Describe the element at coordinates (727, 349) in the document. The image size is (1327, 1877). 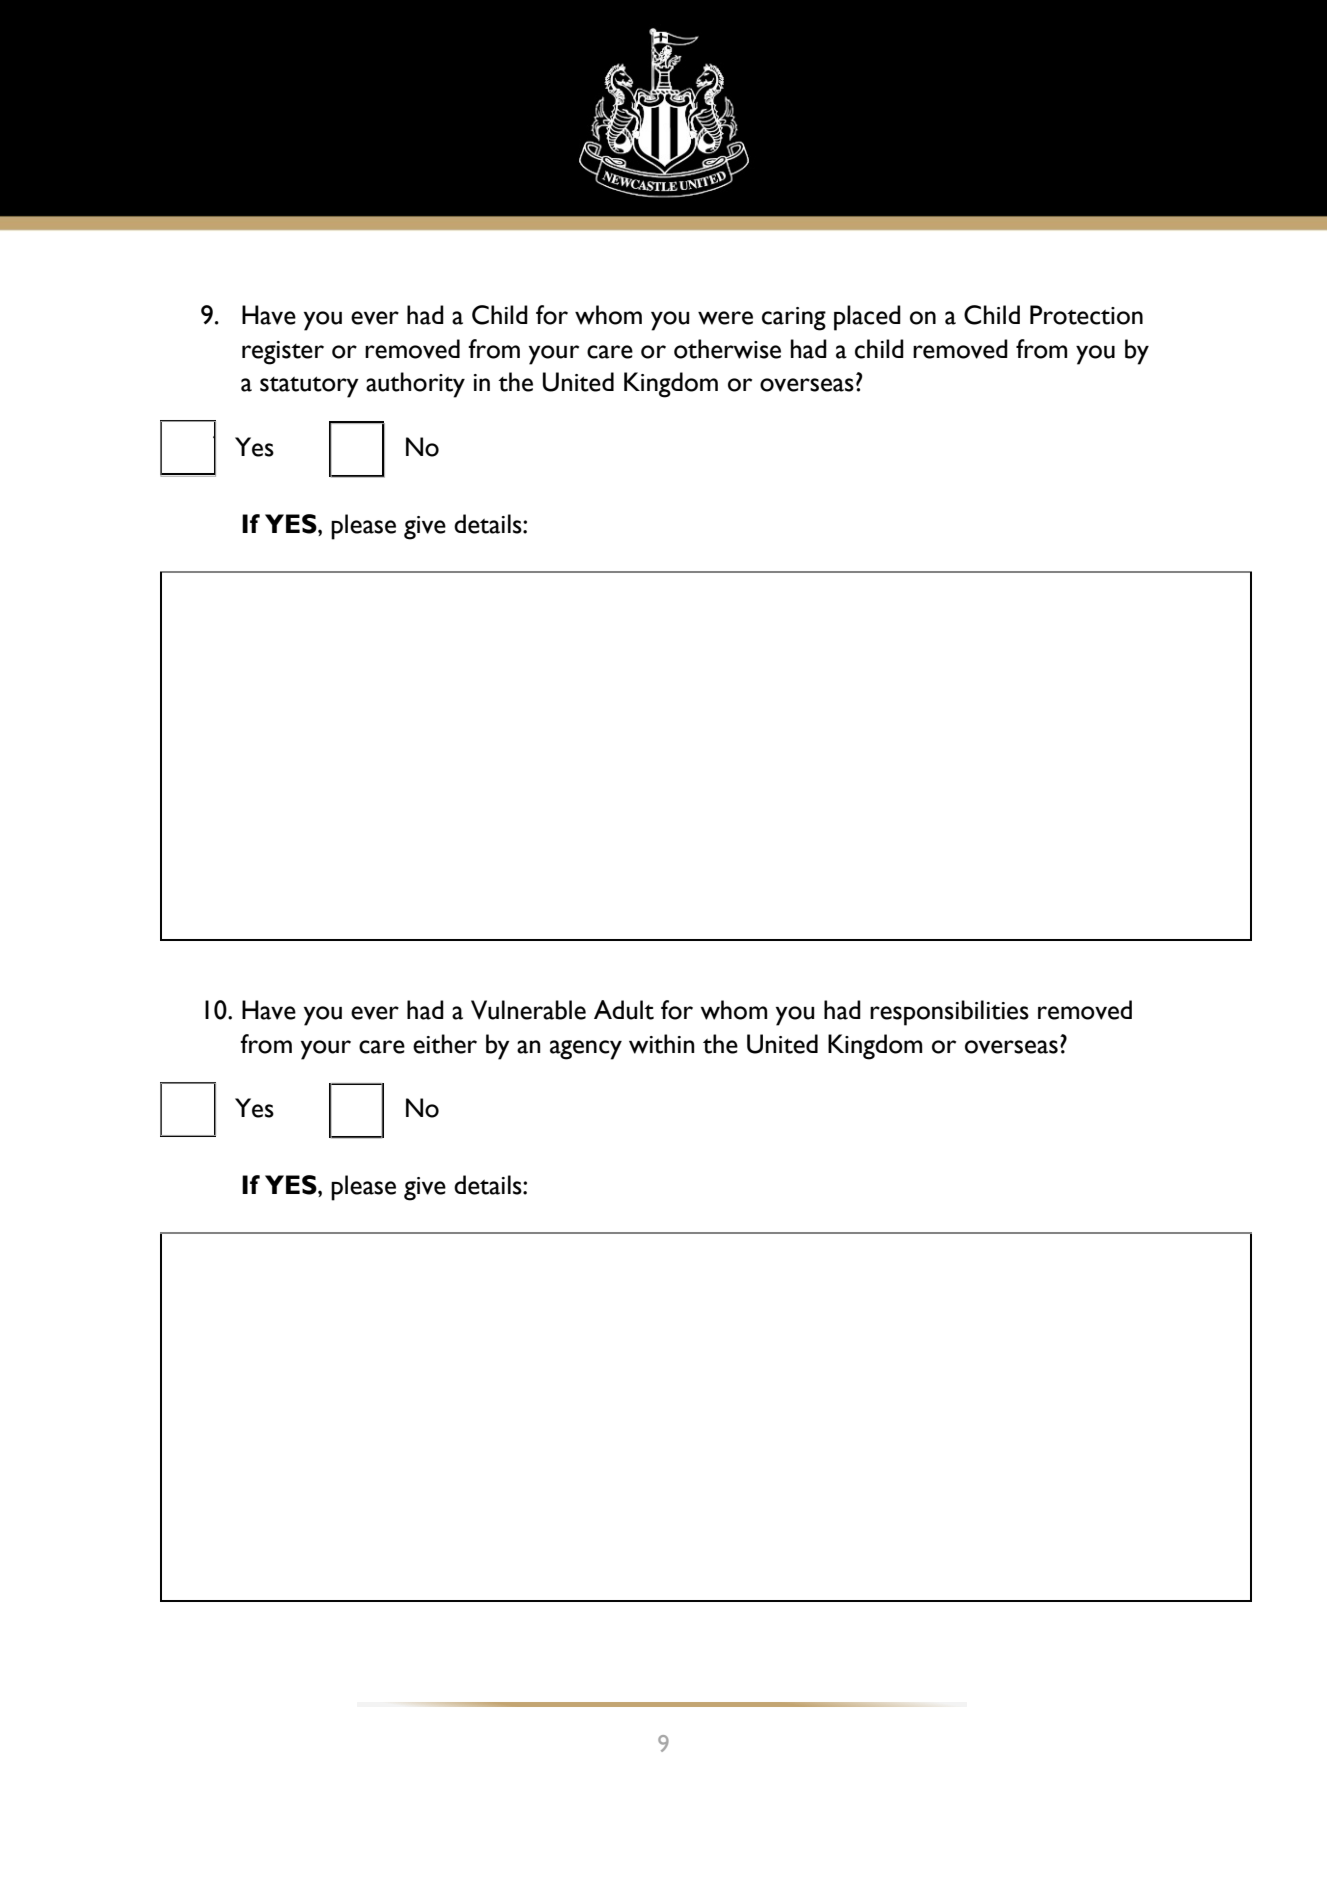
I see `otherwise` at that location.
